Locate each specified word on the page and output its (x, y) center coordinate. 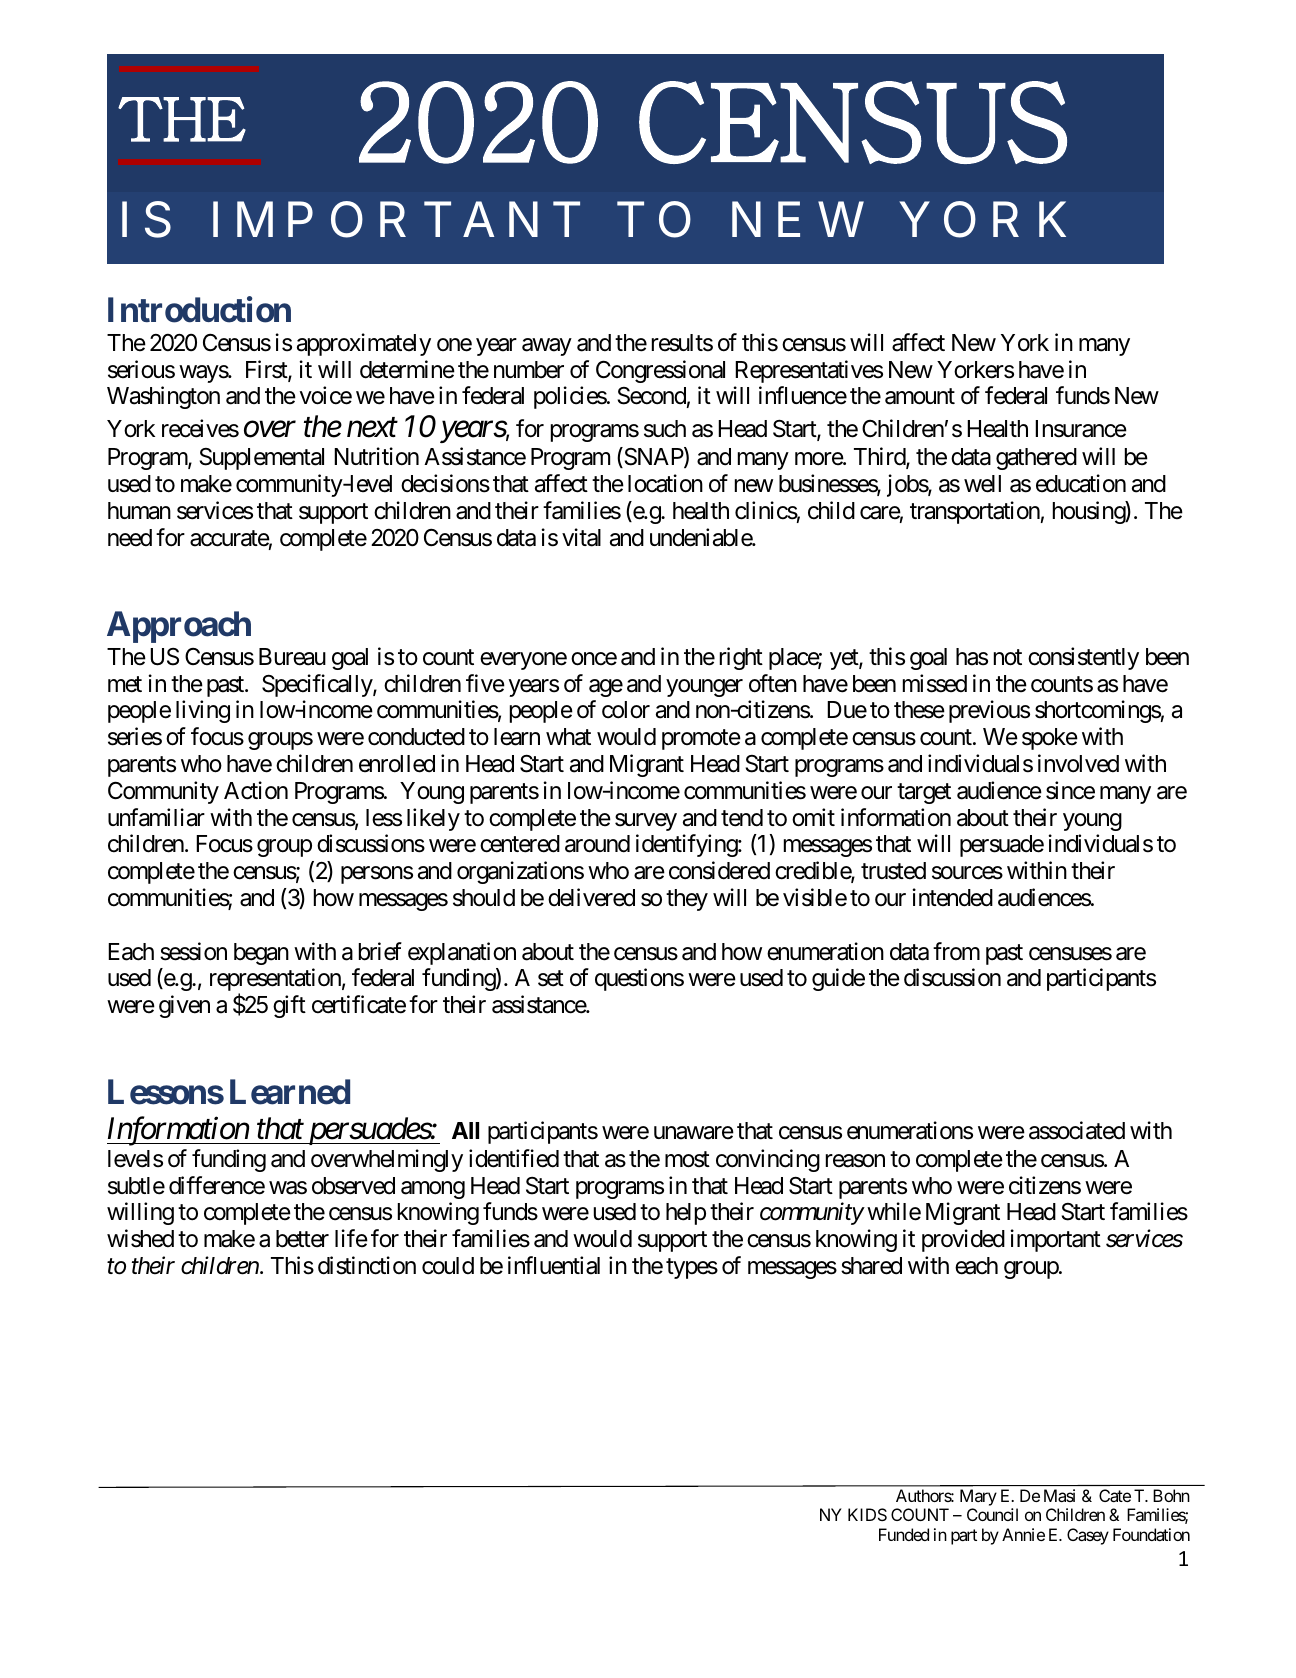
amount (920, 397)
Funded (904, 1534)
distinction (367, 1265)
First (267, 370)
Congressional (660, 371)
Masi (1059, 1495)
